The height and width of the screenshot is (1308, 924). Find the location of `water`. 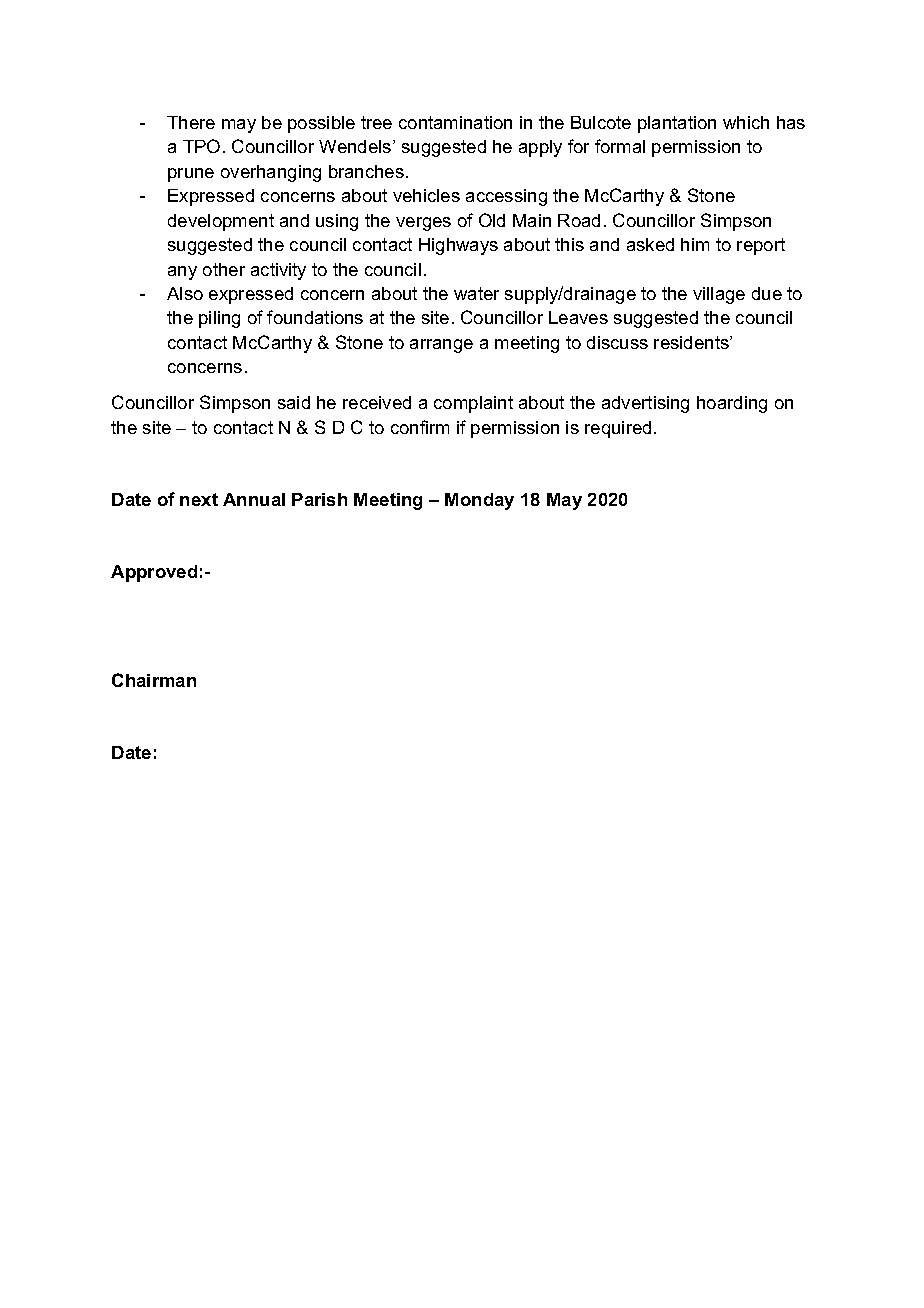

water is located at coordinates (476, 293).
